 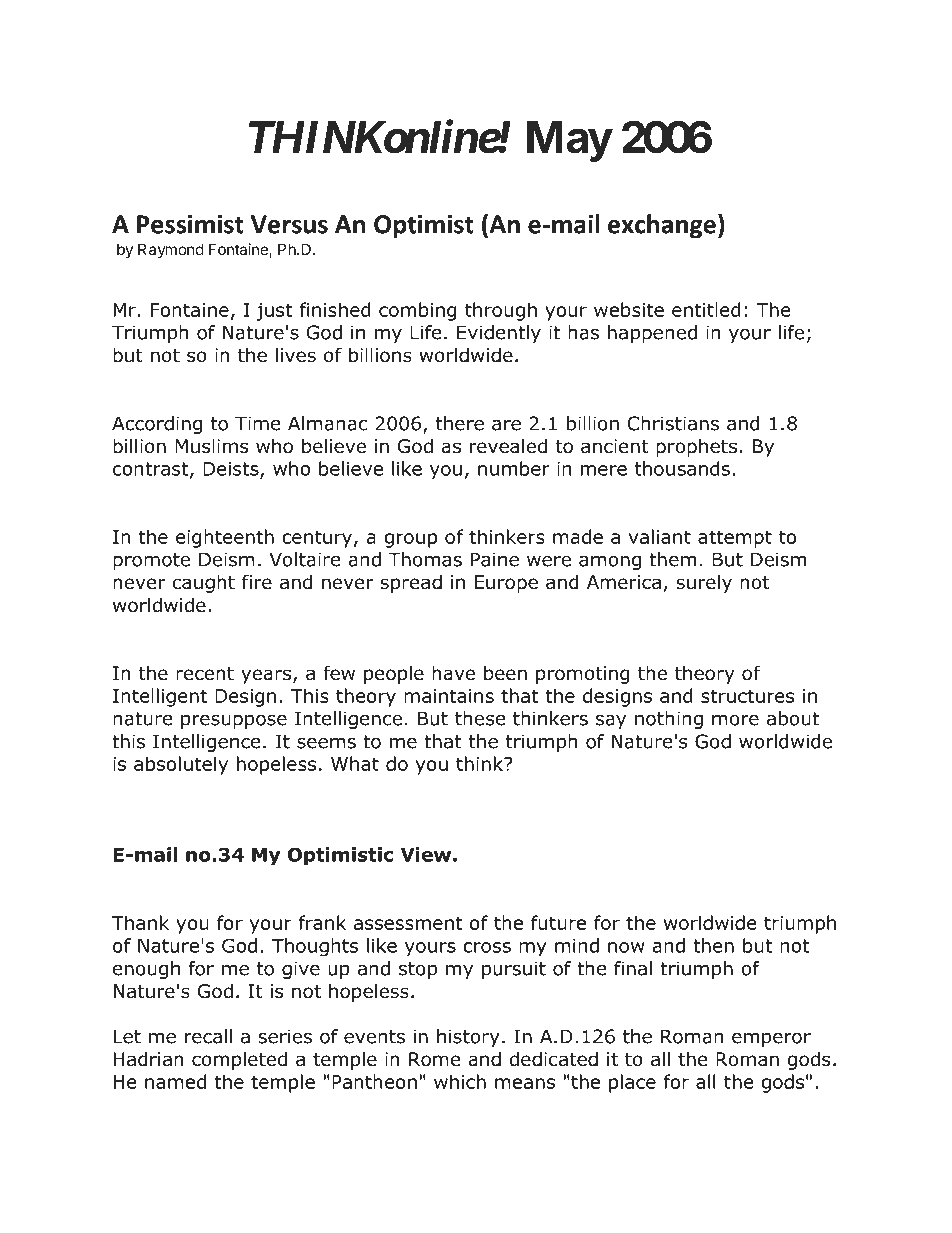 I want to click on completed, so click(x=239, y=1060).
